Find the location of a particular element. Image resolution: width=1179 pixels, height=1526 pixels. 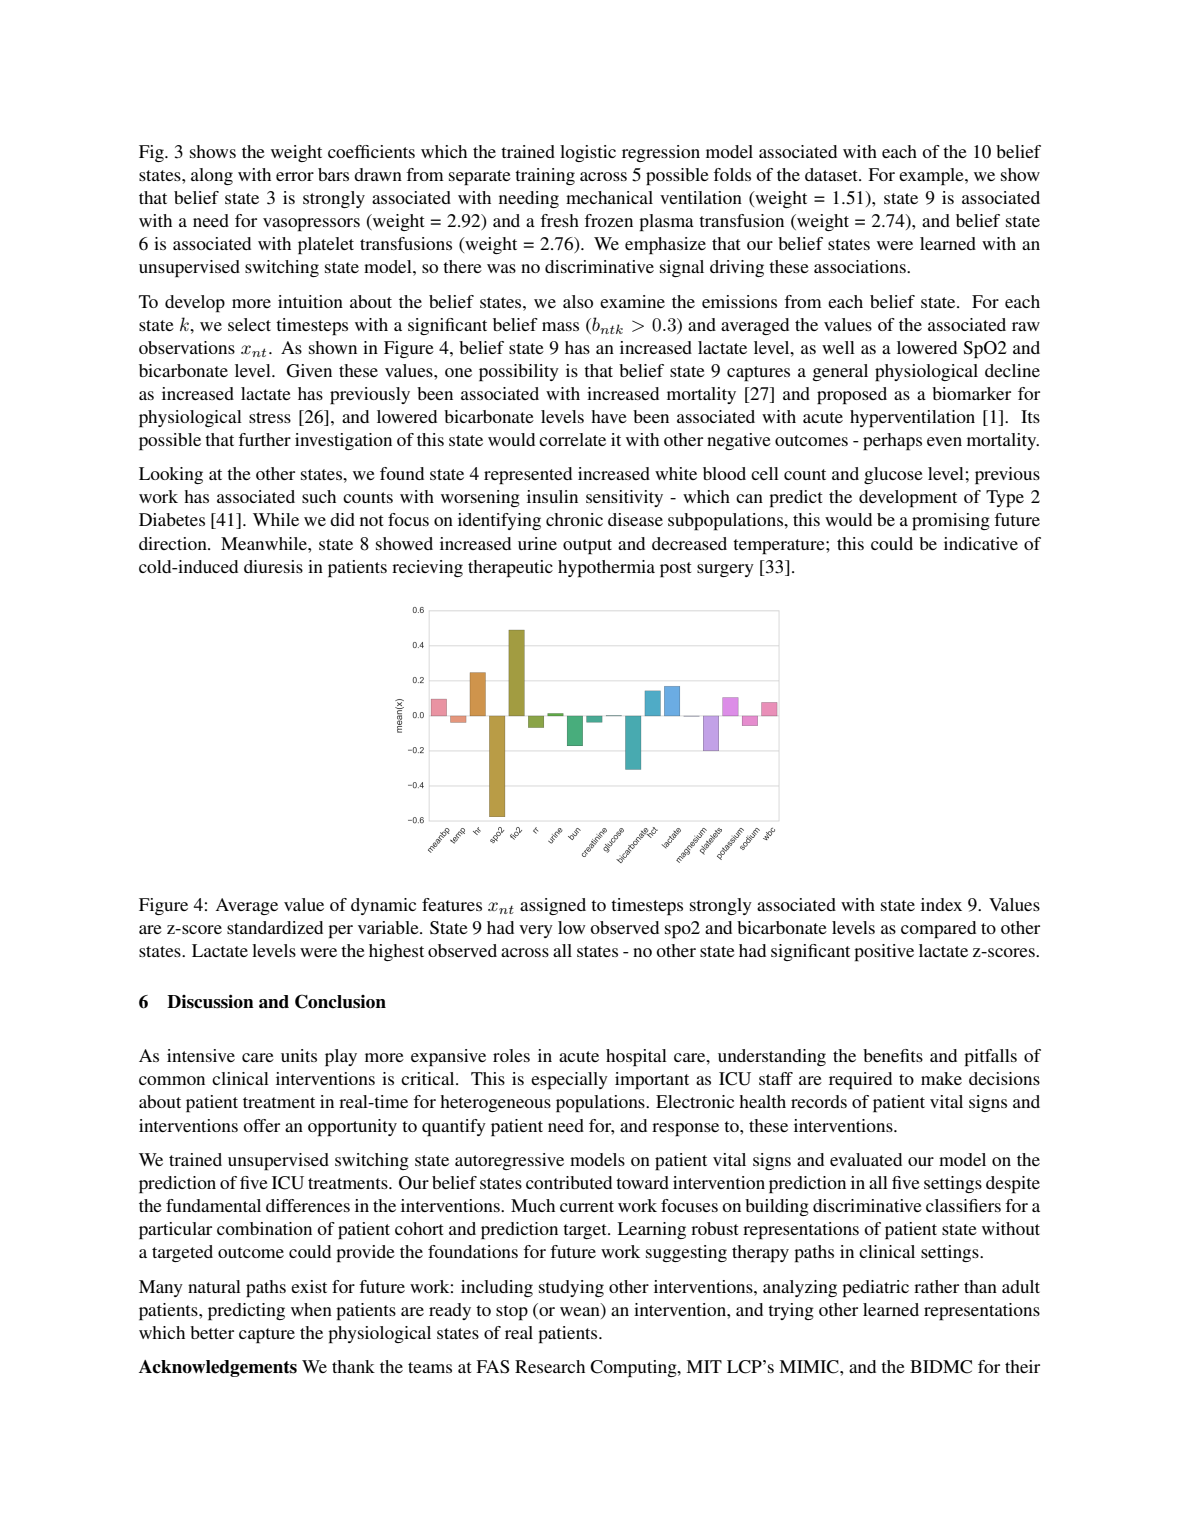

example is located at coordinates (932, 177).
